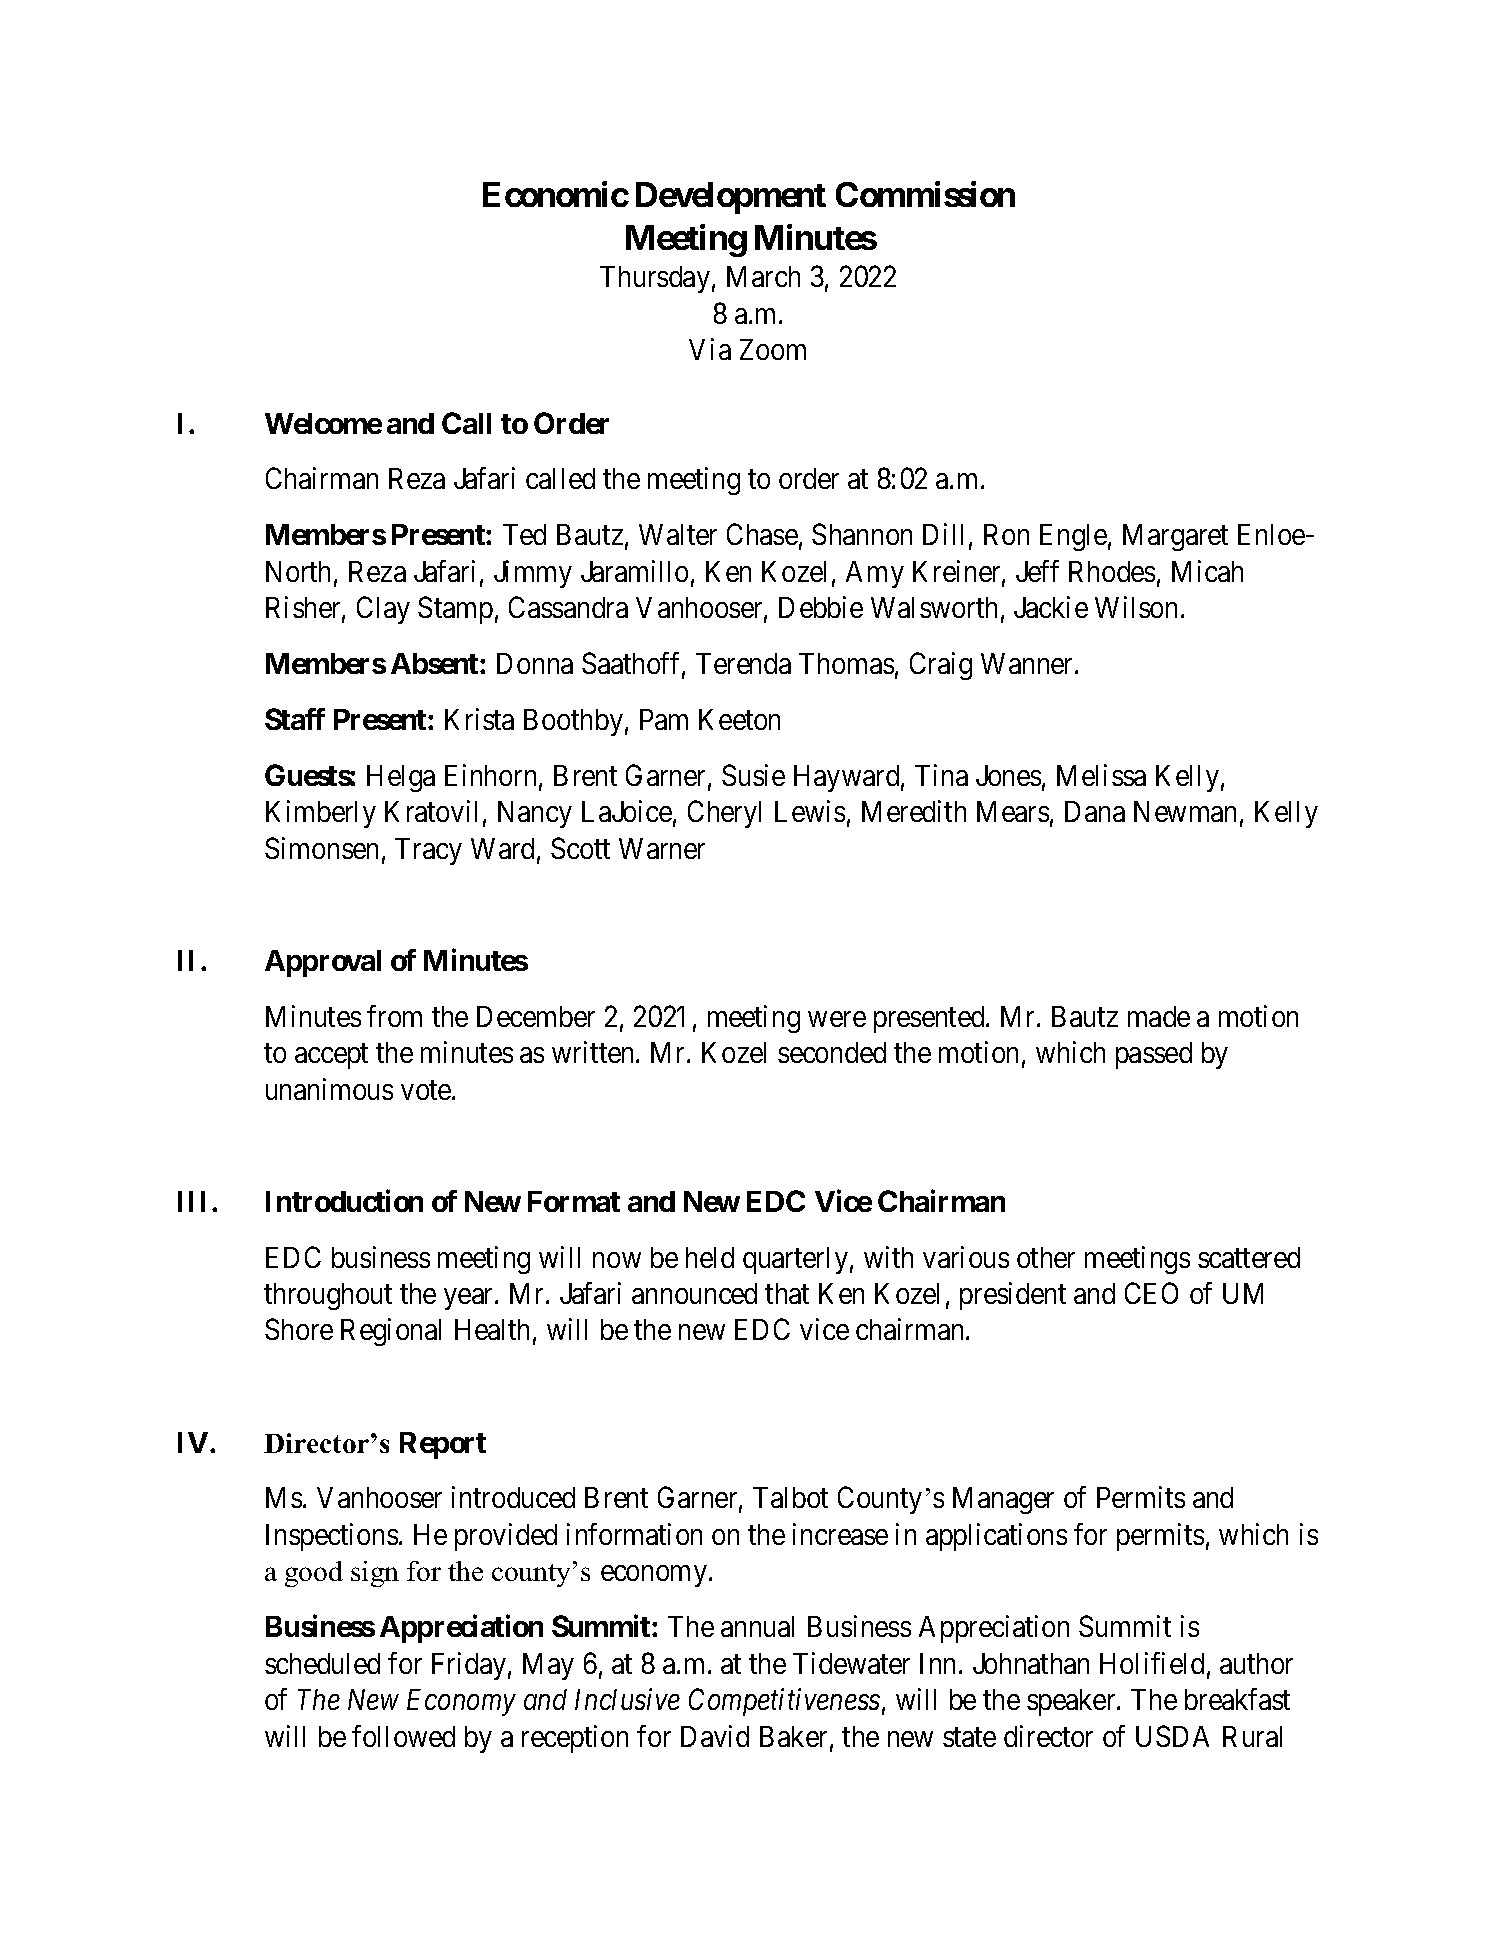 This screenshot has height=1937, width=1497. What do you see at coordinates (383, 610) in the screenshot?
I see `Clay` at bounding box center [383, 610].
